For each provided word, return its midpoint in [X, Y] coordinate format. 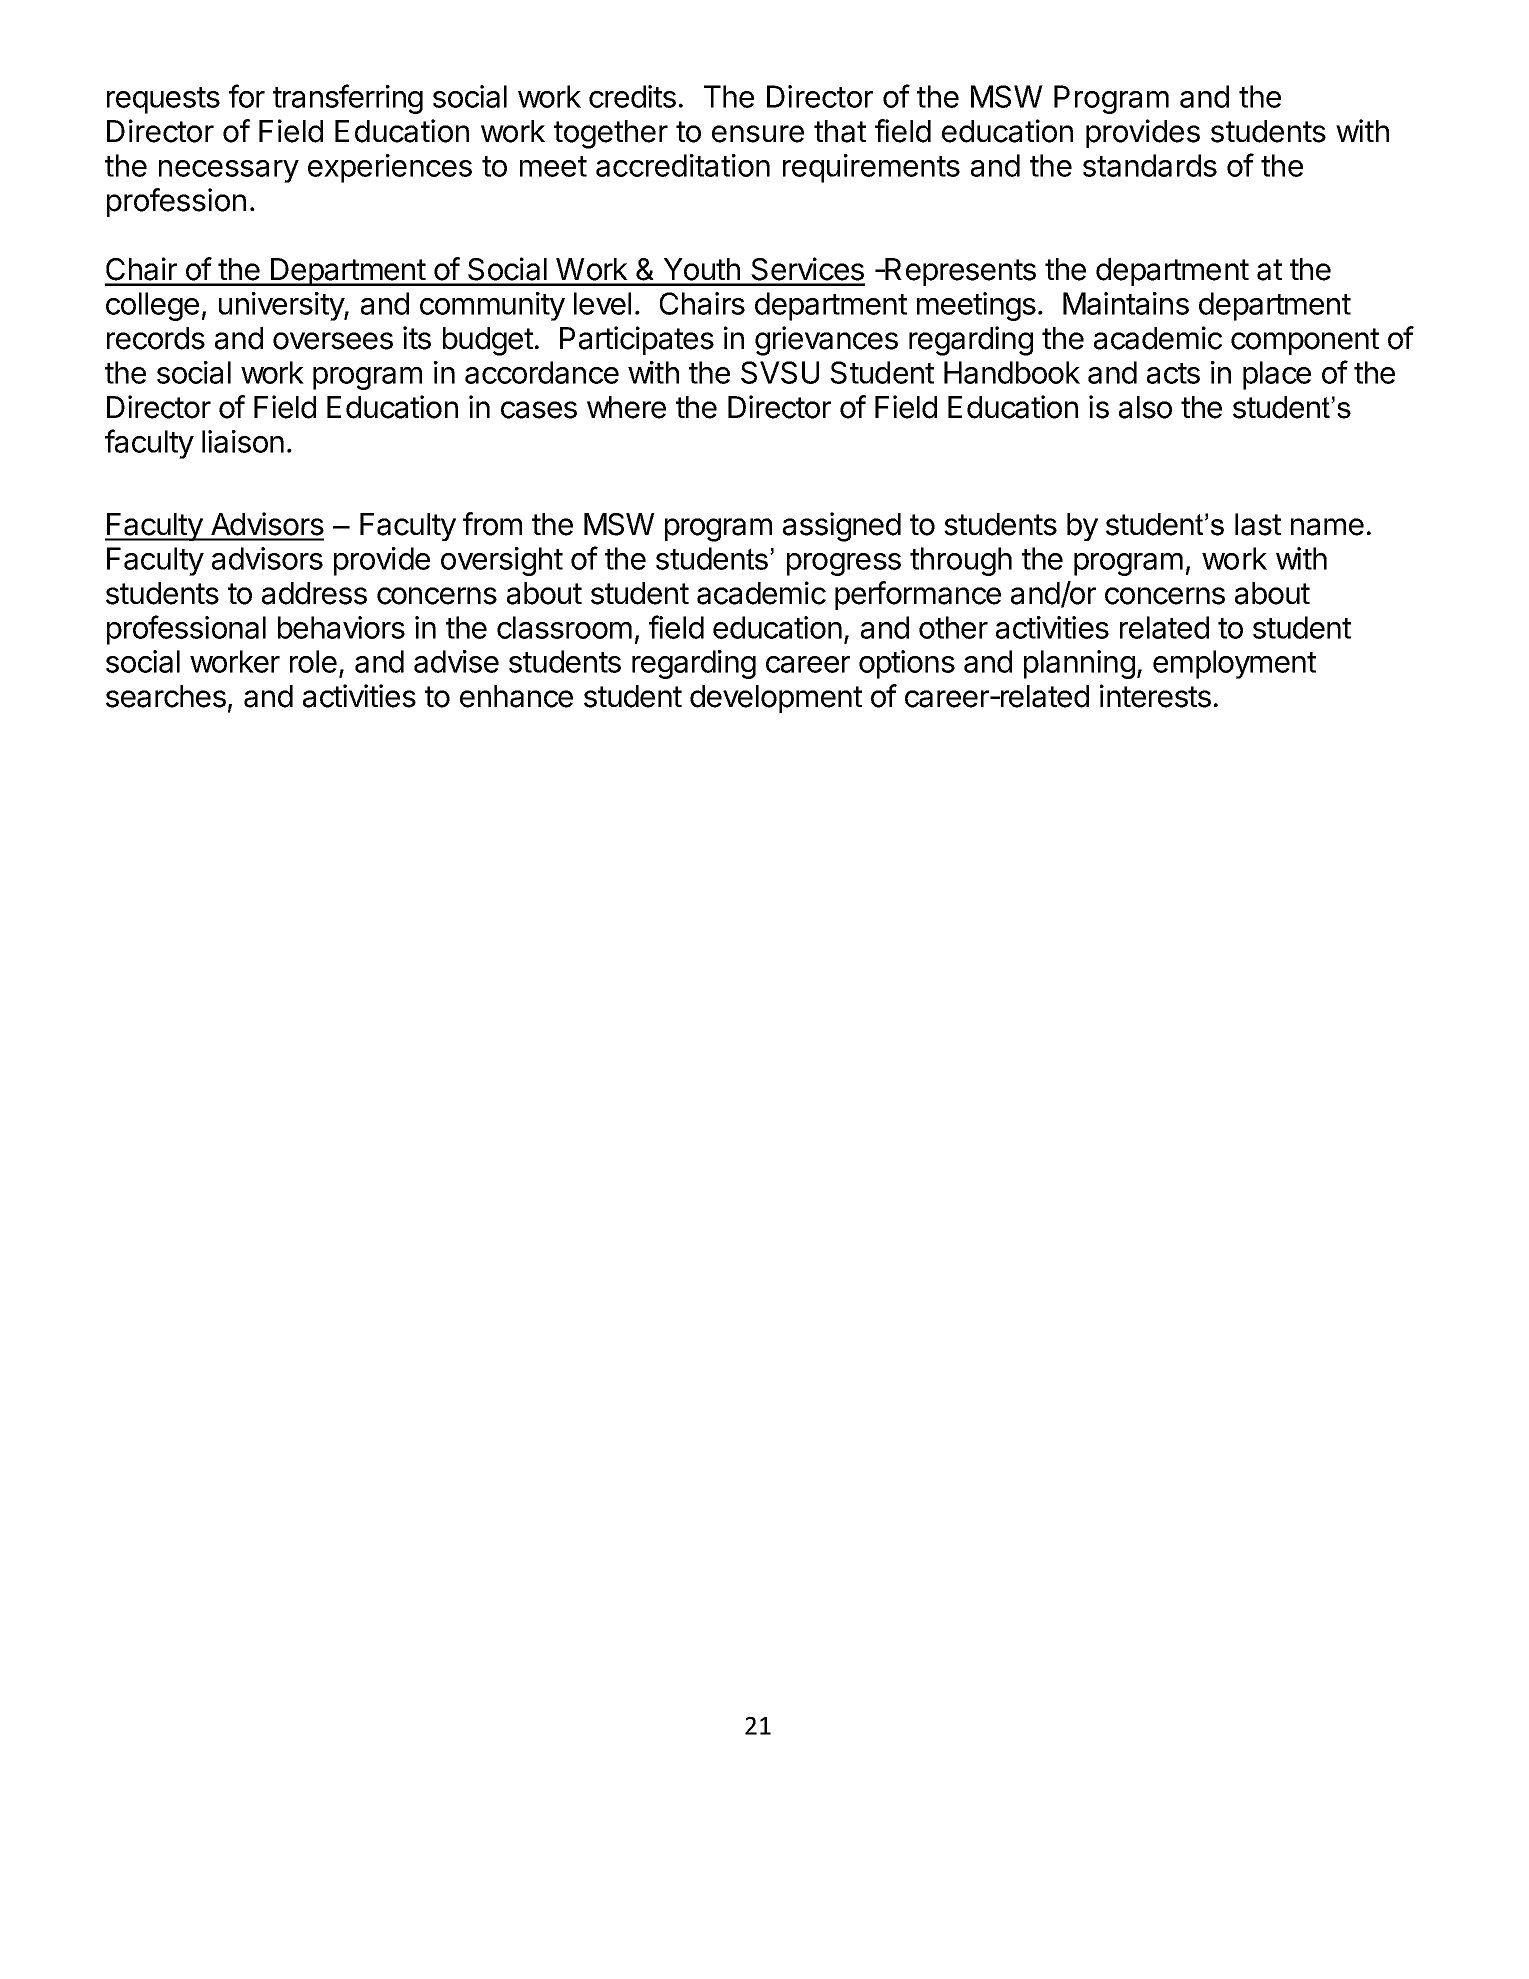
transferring [348, 99]
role [313, 661]
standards [1150, 165]
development [776, 699]
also [1145, 407]
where [626, 407]
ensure [758, 134]
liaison [243, 441]
